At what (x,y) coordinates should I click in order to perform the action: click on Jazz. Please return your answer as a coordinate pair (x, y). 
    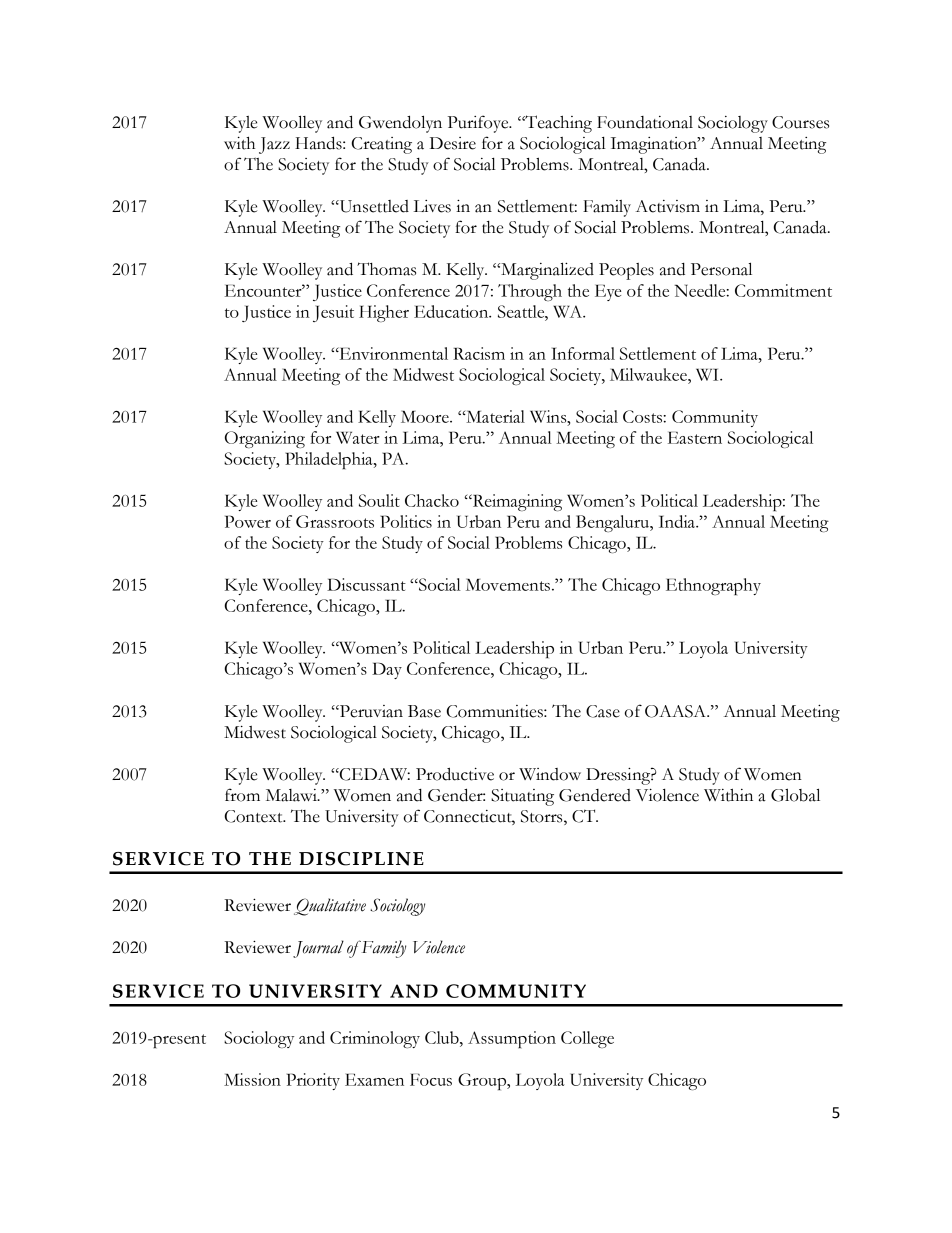
    Looking at the image, I should click on (274, 145).
